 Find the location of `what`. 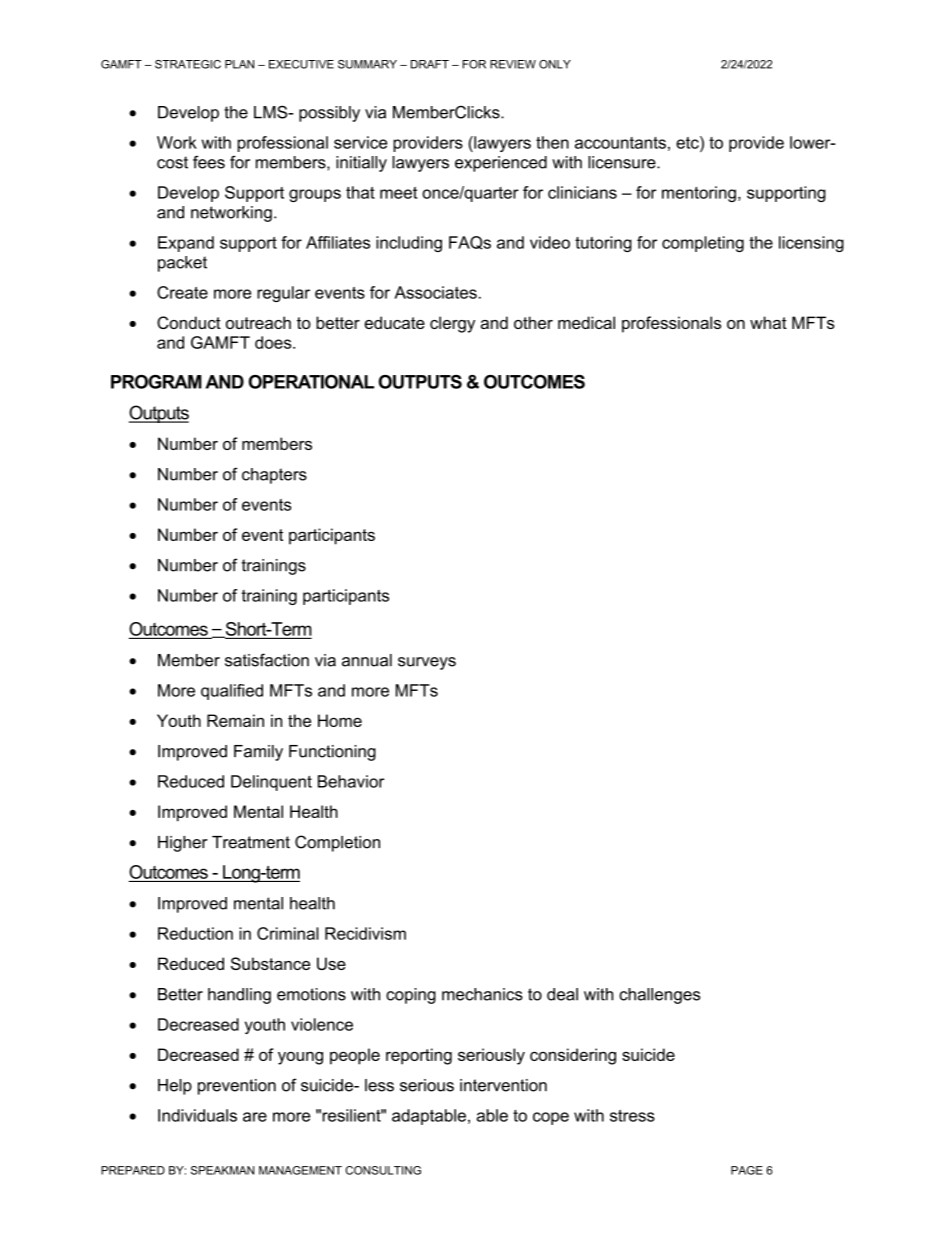

what is located at coordinates (768, 322).
